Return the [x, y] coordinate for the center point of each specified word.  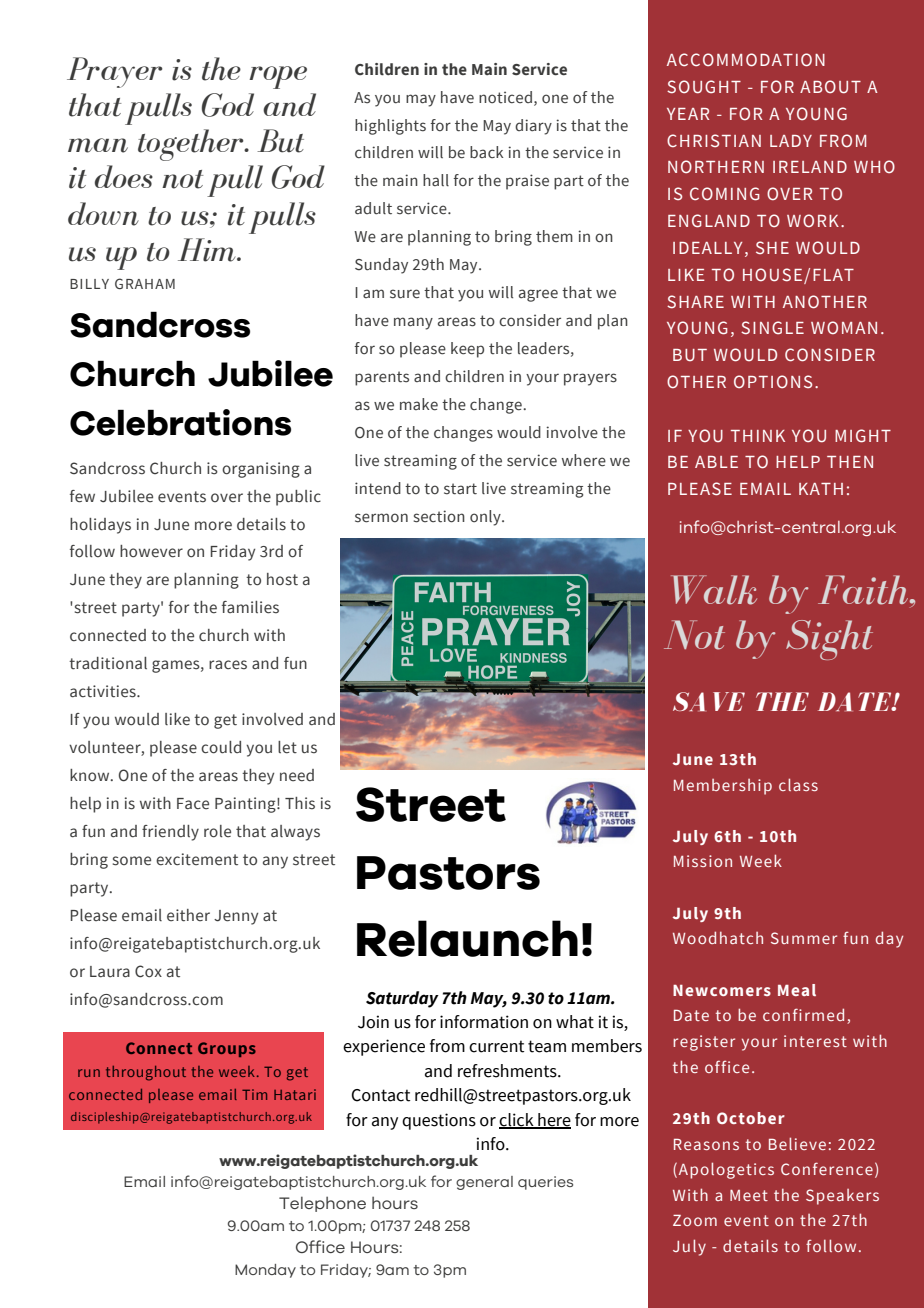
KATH [821, 489]
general [484, 1183]
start [460, 489]
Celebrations [180, 422]
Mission [703, 861]
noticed [505, 97]
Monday [265, 1271]
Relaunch [467, 938]
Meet [749, 1195]
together [192, 145]
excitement [197, 859]
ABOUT [830, 87]
